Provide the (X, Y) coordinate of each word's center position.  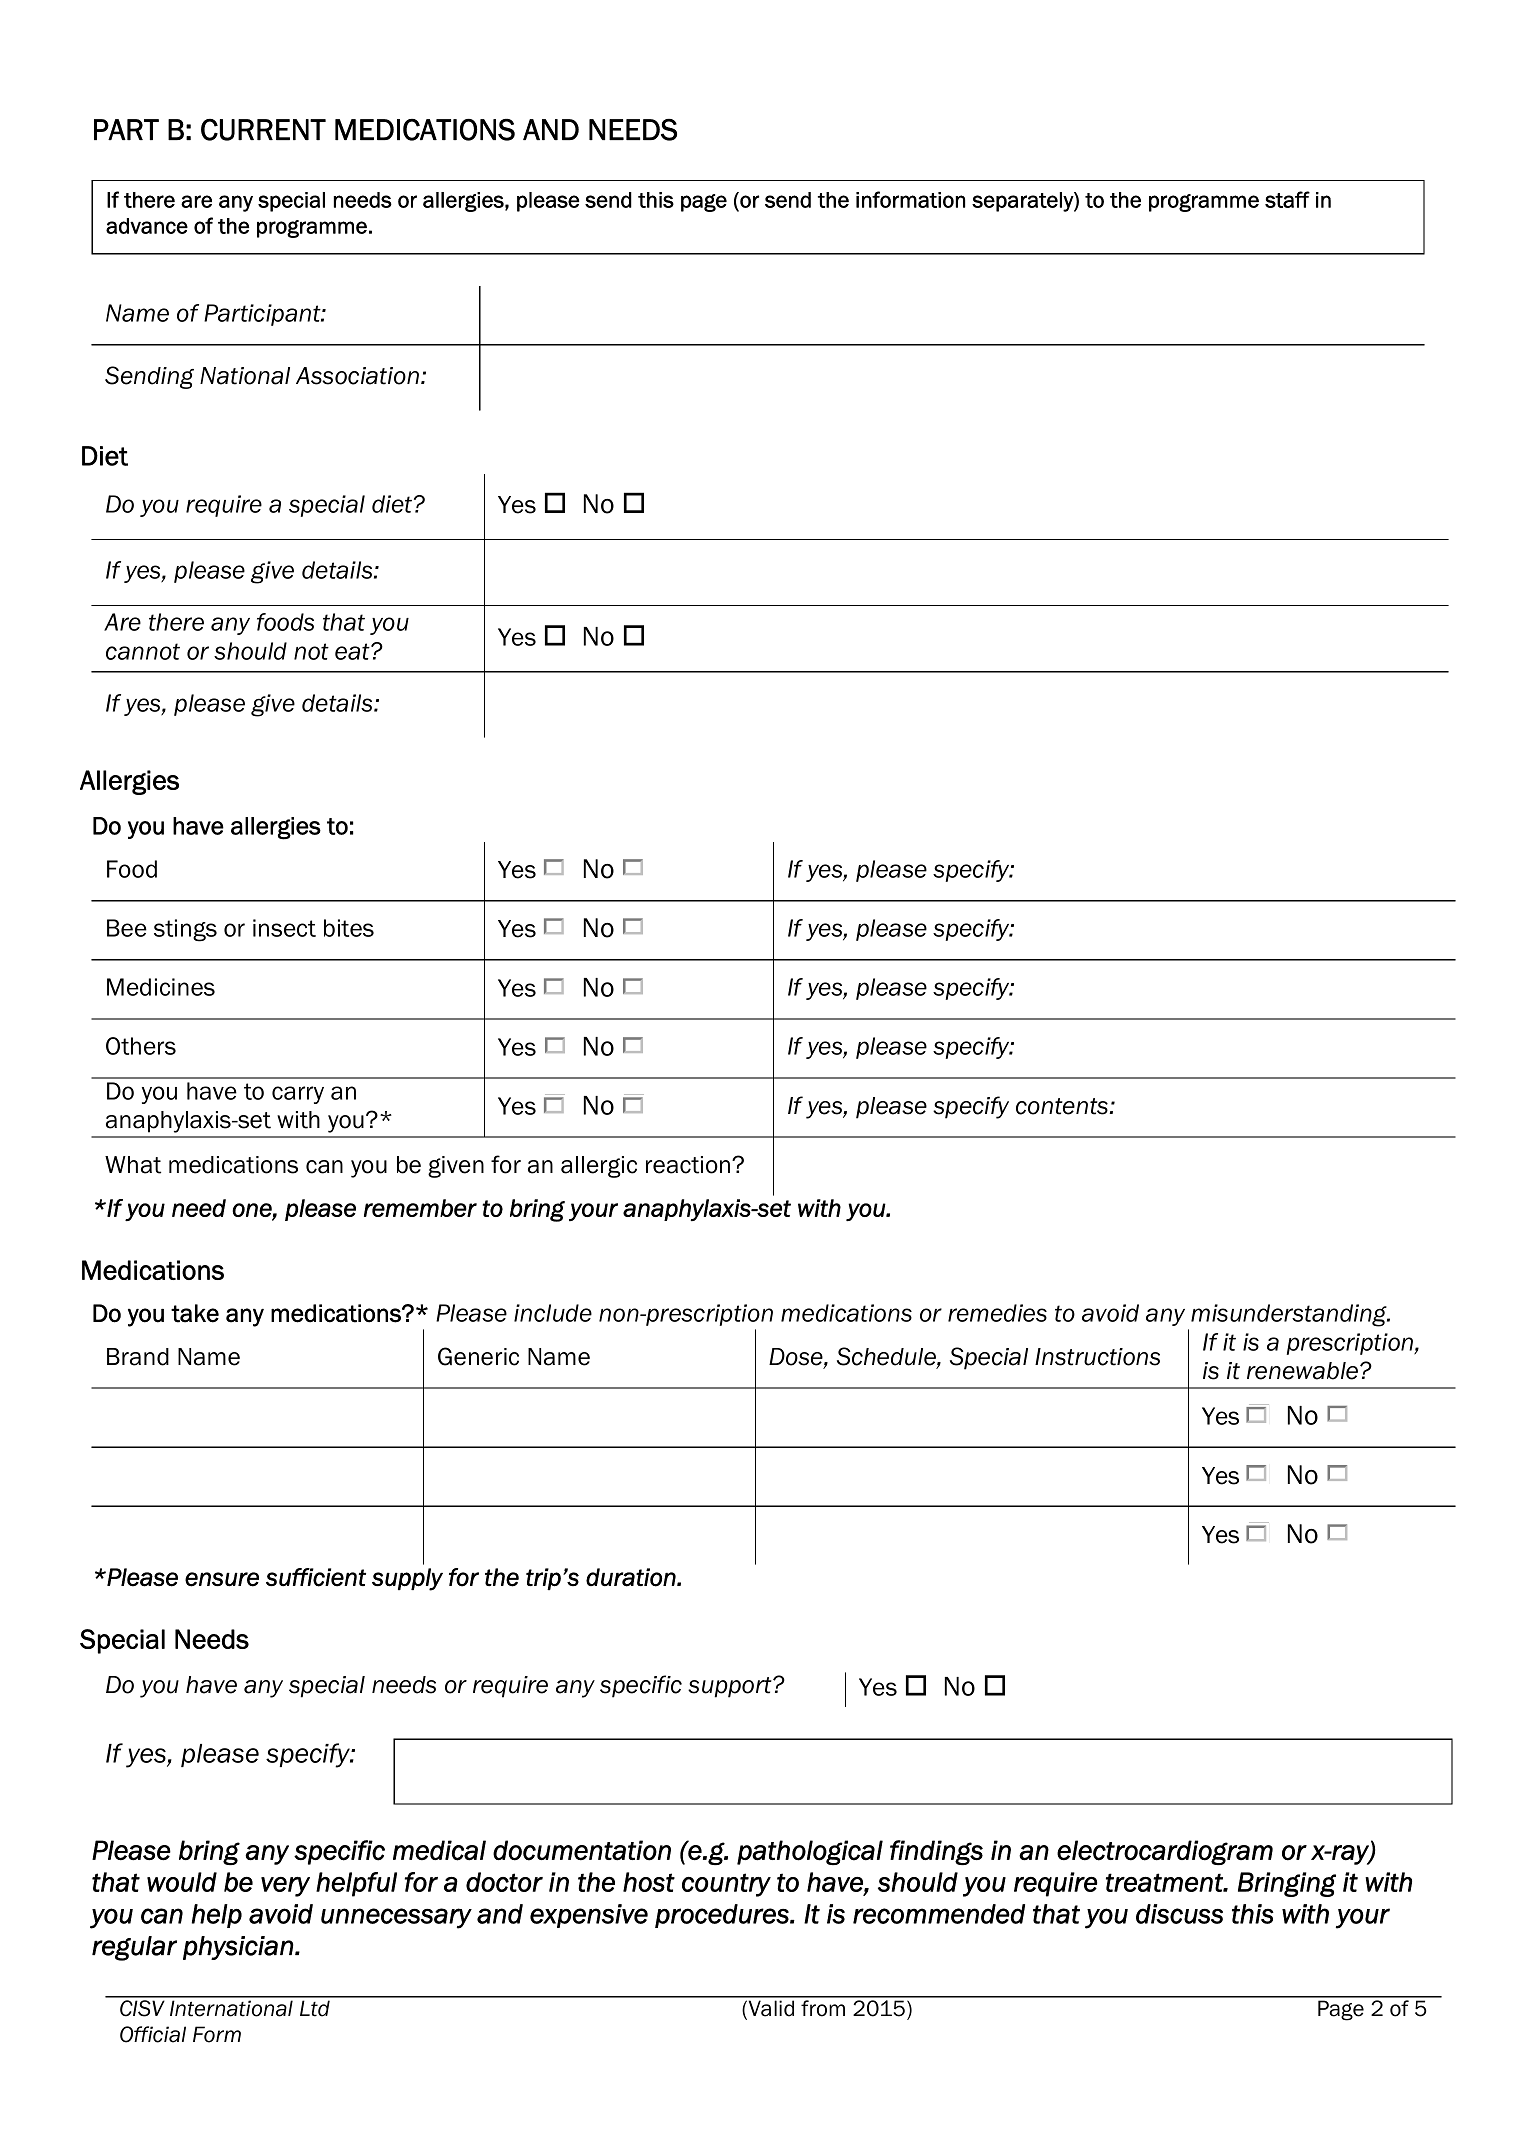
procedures (723, 1916)
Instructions (1097, 1357)
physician (238, 1948)
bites (349, 928)
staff (1287, 199)
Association (357, 376)
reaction (689, 1165)
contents (1063, 1106)
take (195, 1313)
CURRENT (263, 130)
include (553, 1313)
